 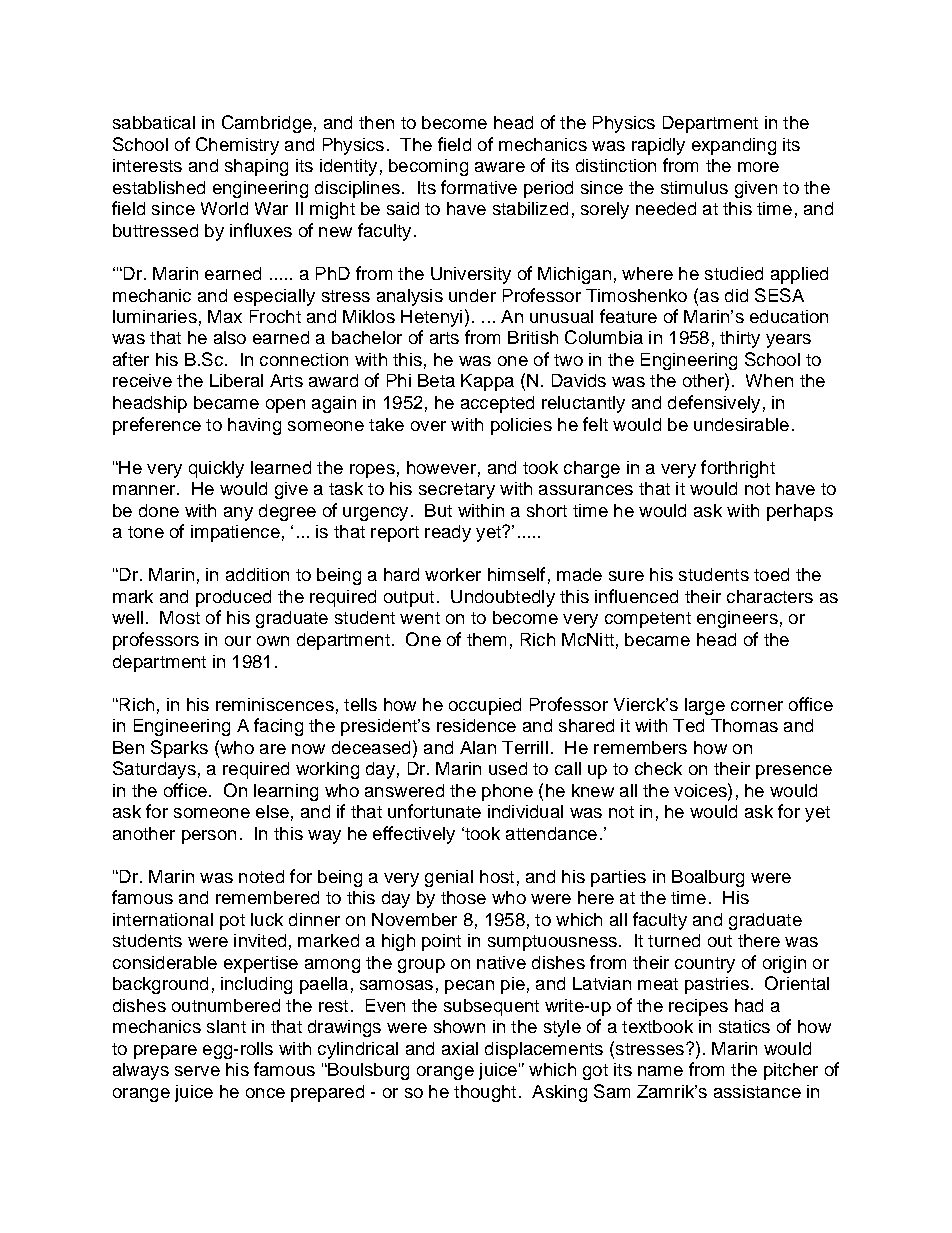 What do you see at coordinates (478, 747) in the screenshot?
I see `Alan` at bounding box center [478, 747].
